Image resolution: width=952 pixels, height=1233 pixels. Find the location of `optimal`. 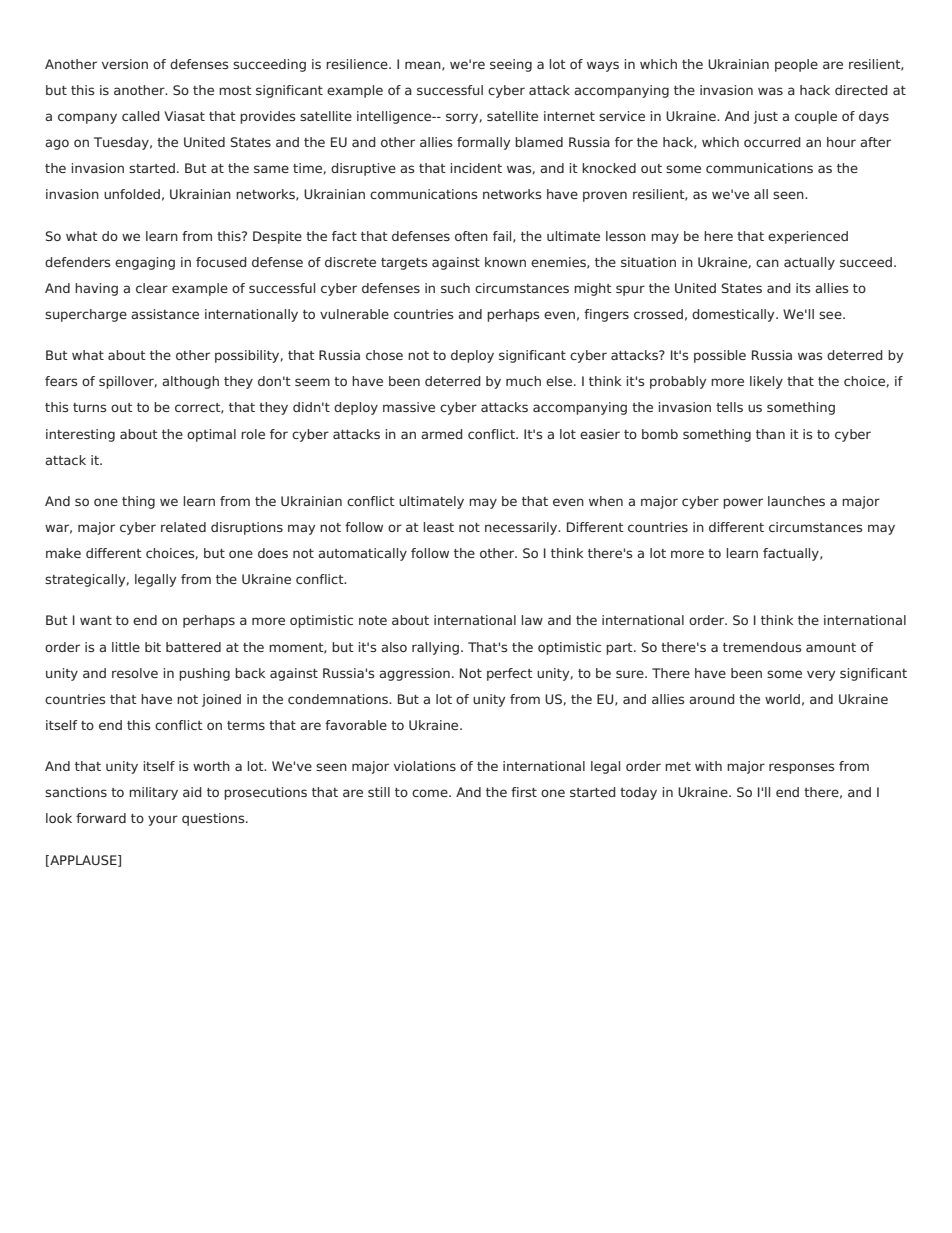

optimal is located at coordinates (211, 435).
